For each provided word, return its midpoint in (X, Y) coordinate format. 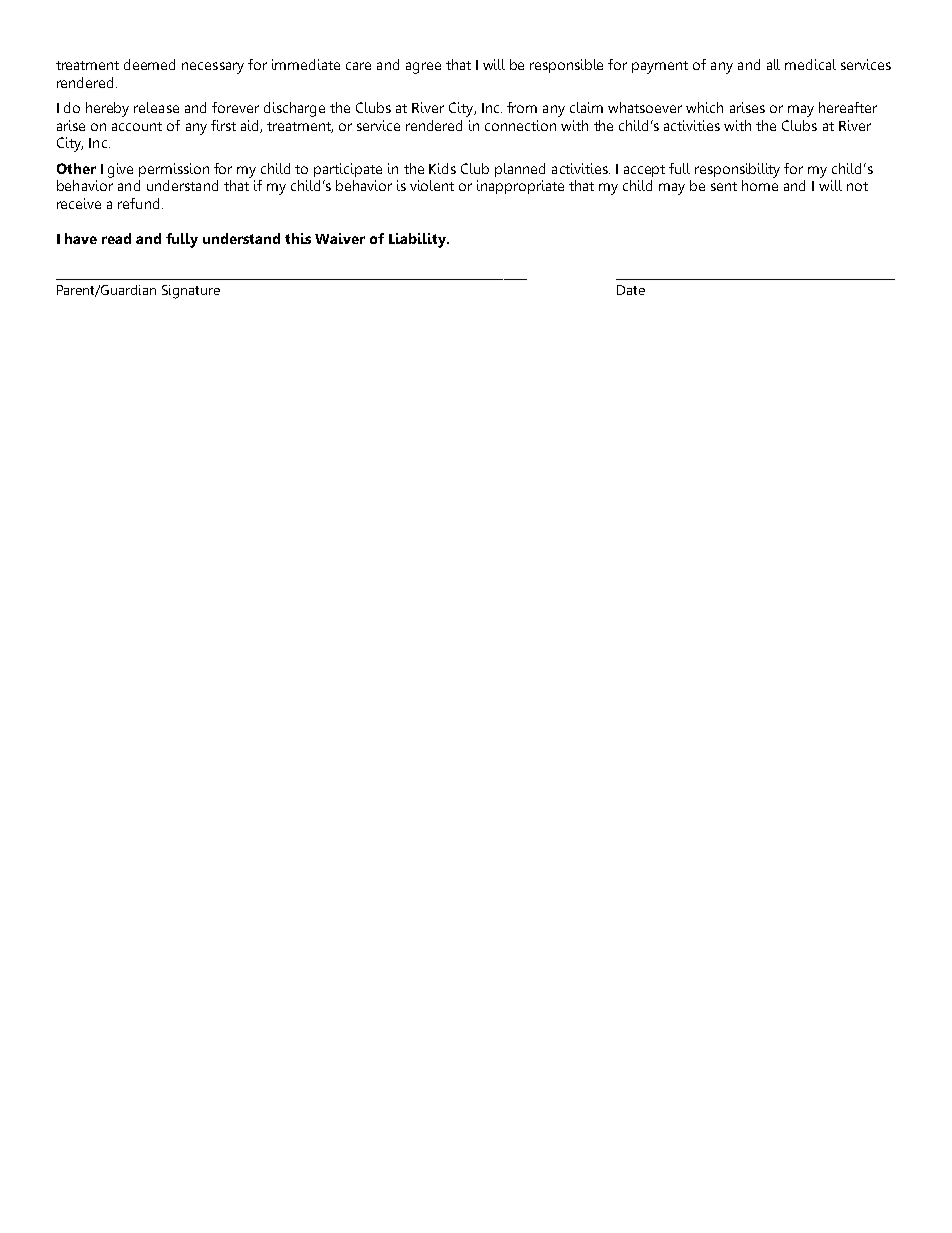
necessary (213, 68)
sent (724, 186)
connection (520, 125)
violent (432, 185)
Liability (418, 240)
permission (174, 170)
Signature (191, 292)
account (137, 126)
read (116, 238)
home (760, 185)
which (704, 107)
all (773, 64)
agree (423, 68)
